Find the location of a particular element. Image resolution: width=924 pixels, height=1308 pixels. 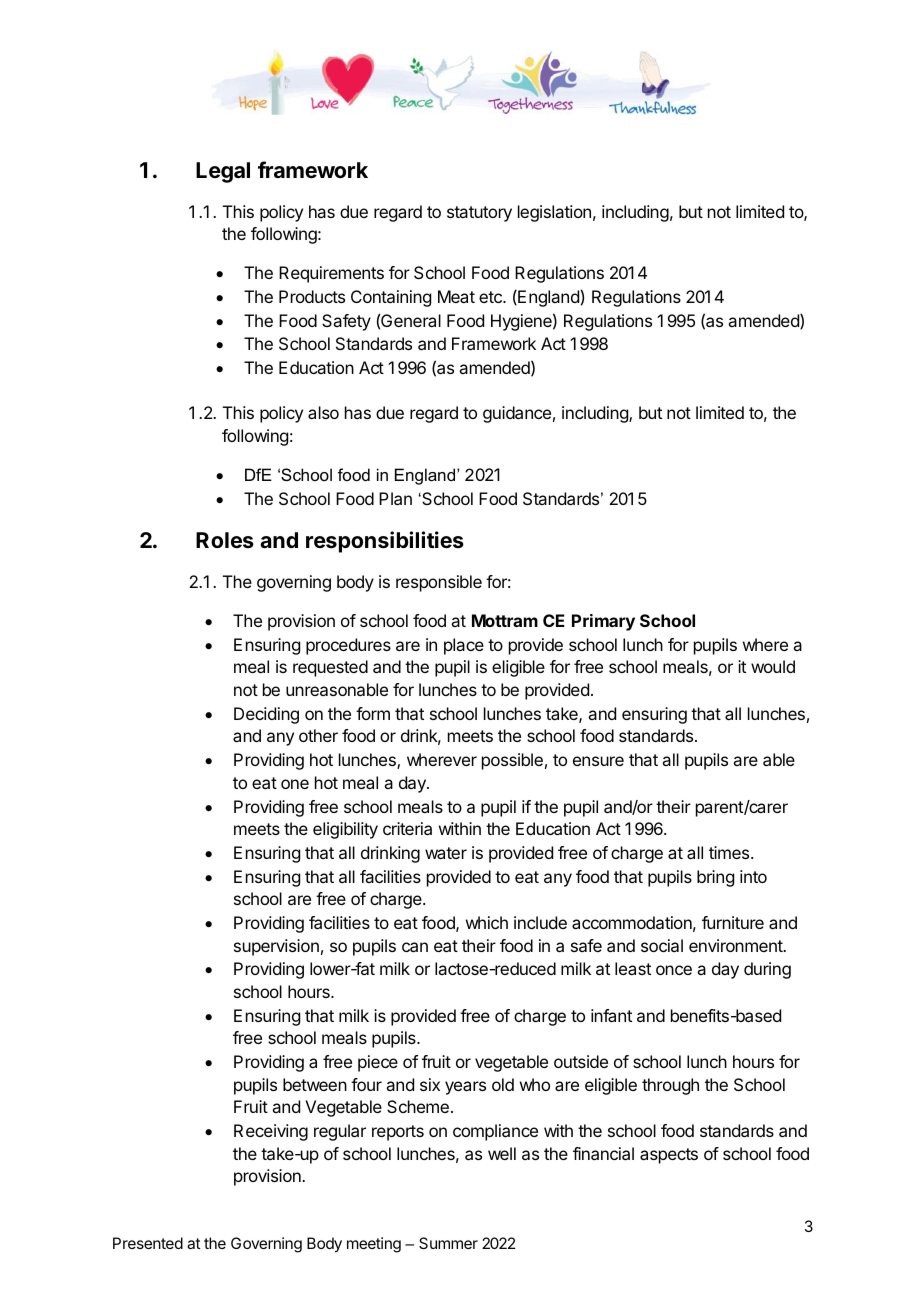

Deciding is located at coordinates (266, 715).
